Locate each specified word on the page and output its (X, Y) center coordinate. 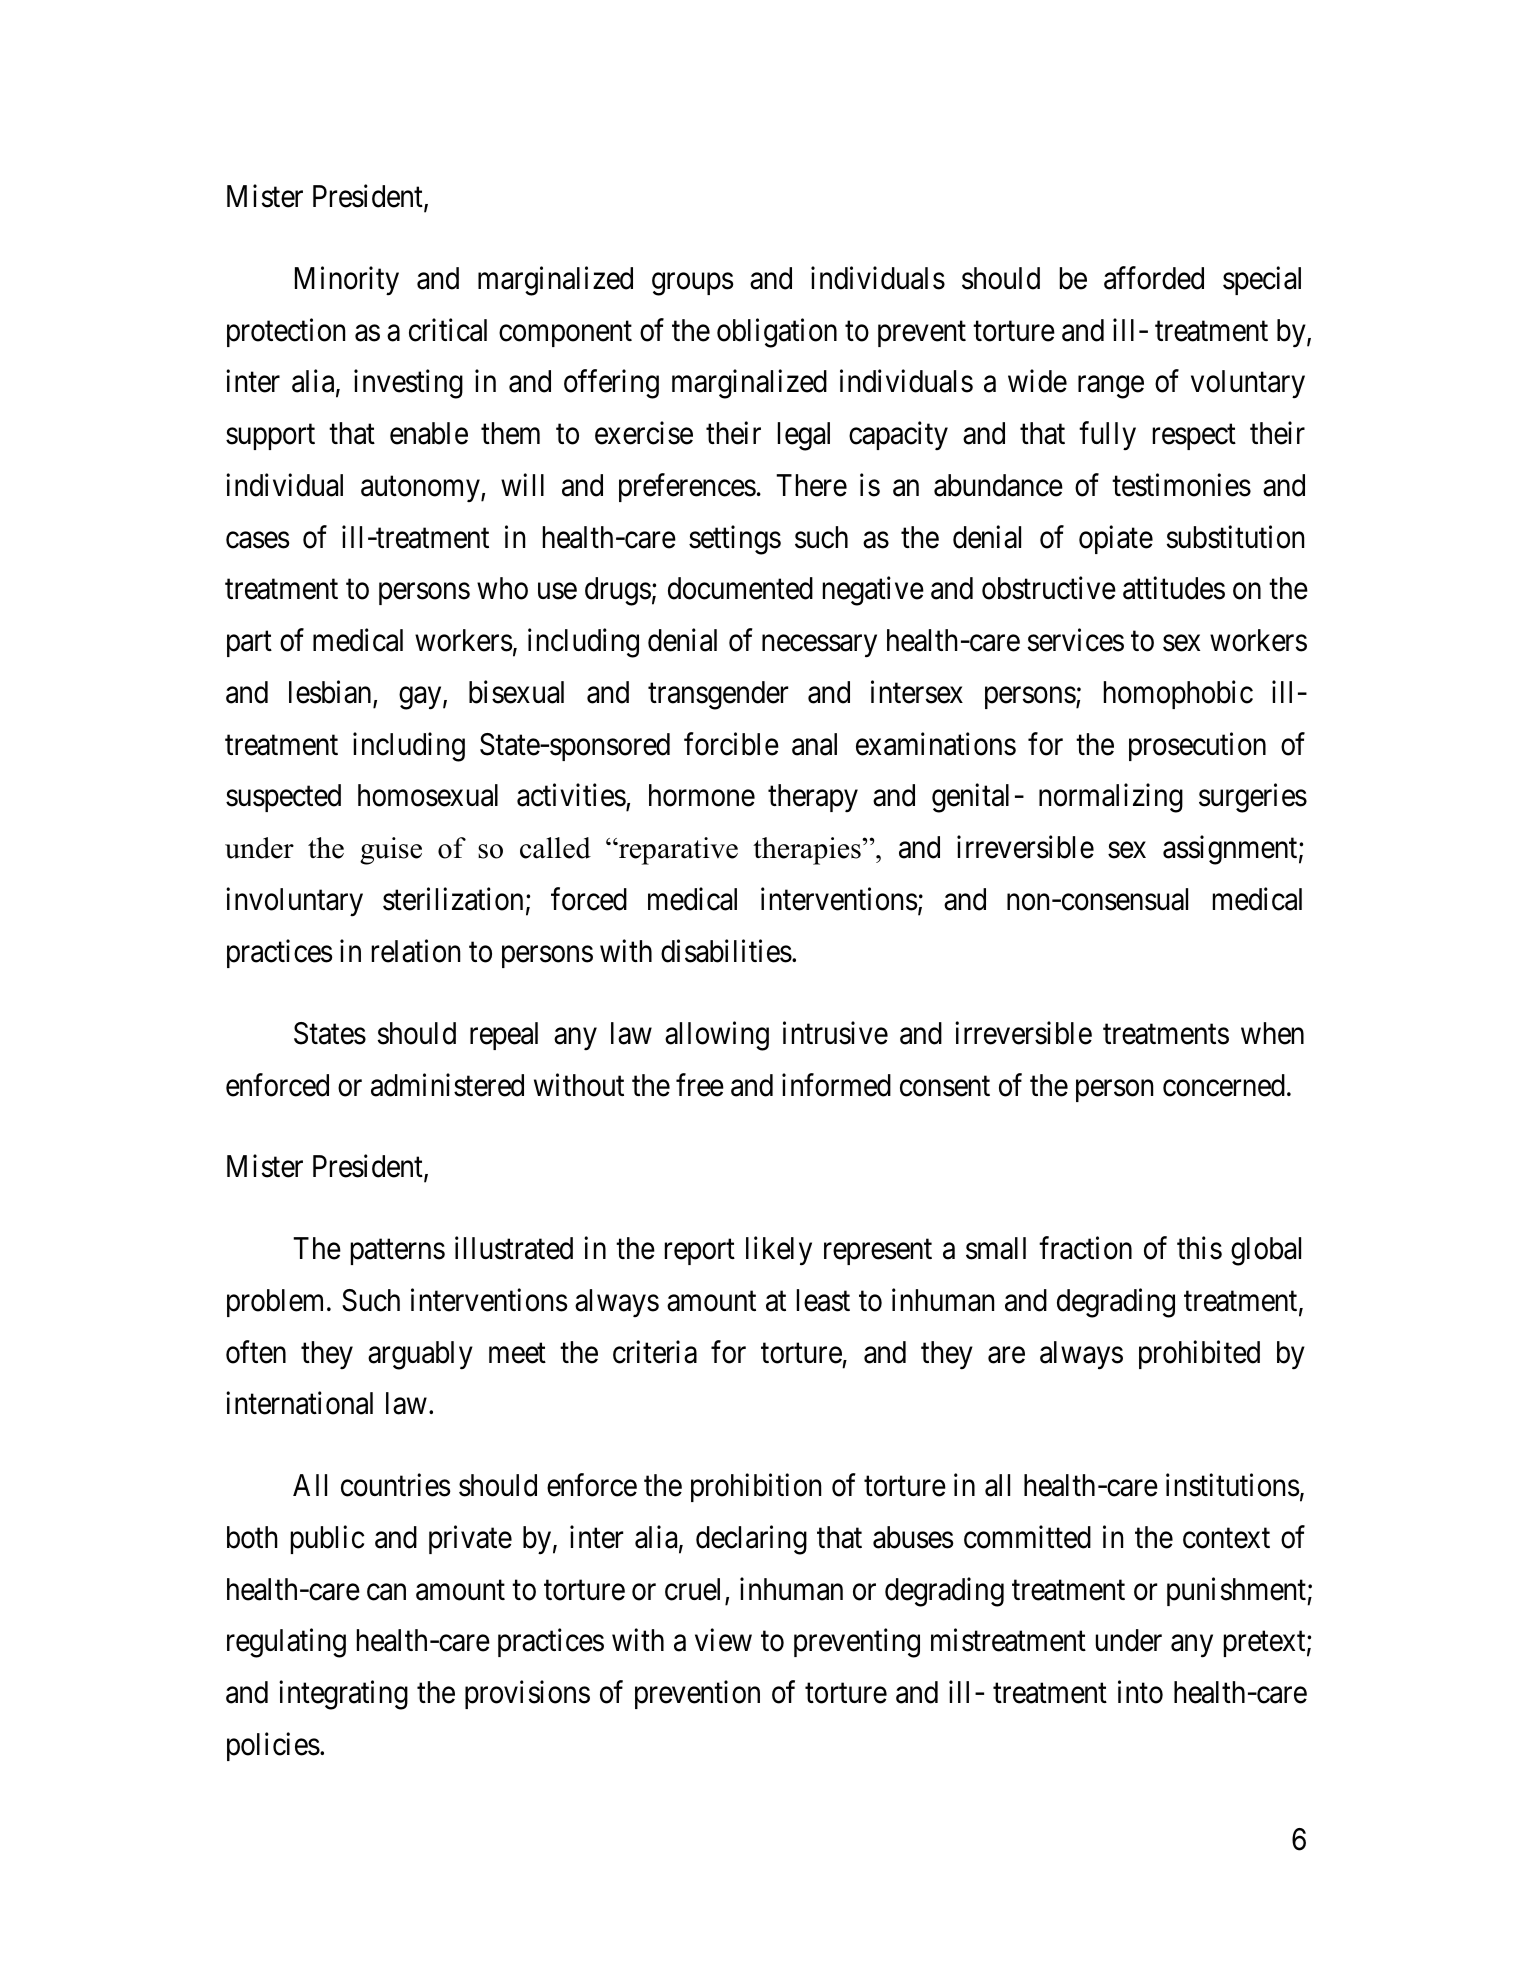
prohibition (756, 1488)
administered (447, 1085)
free (700, 1085)
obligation (777, 333)
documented (740, 588)
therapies (808, 851)
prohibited (1199, 1354)
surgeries (1253, 798)
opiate (1116, 539)
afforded (1154, 278)
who (502, 588)
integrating (343, 1695)
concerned (1224, 1085)
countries (396, 1485)
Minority (347, 281)
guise (391, 851)
